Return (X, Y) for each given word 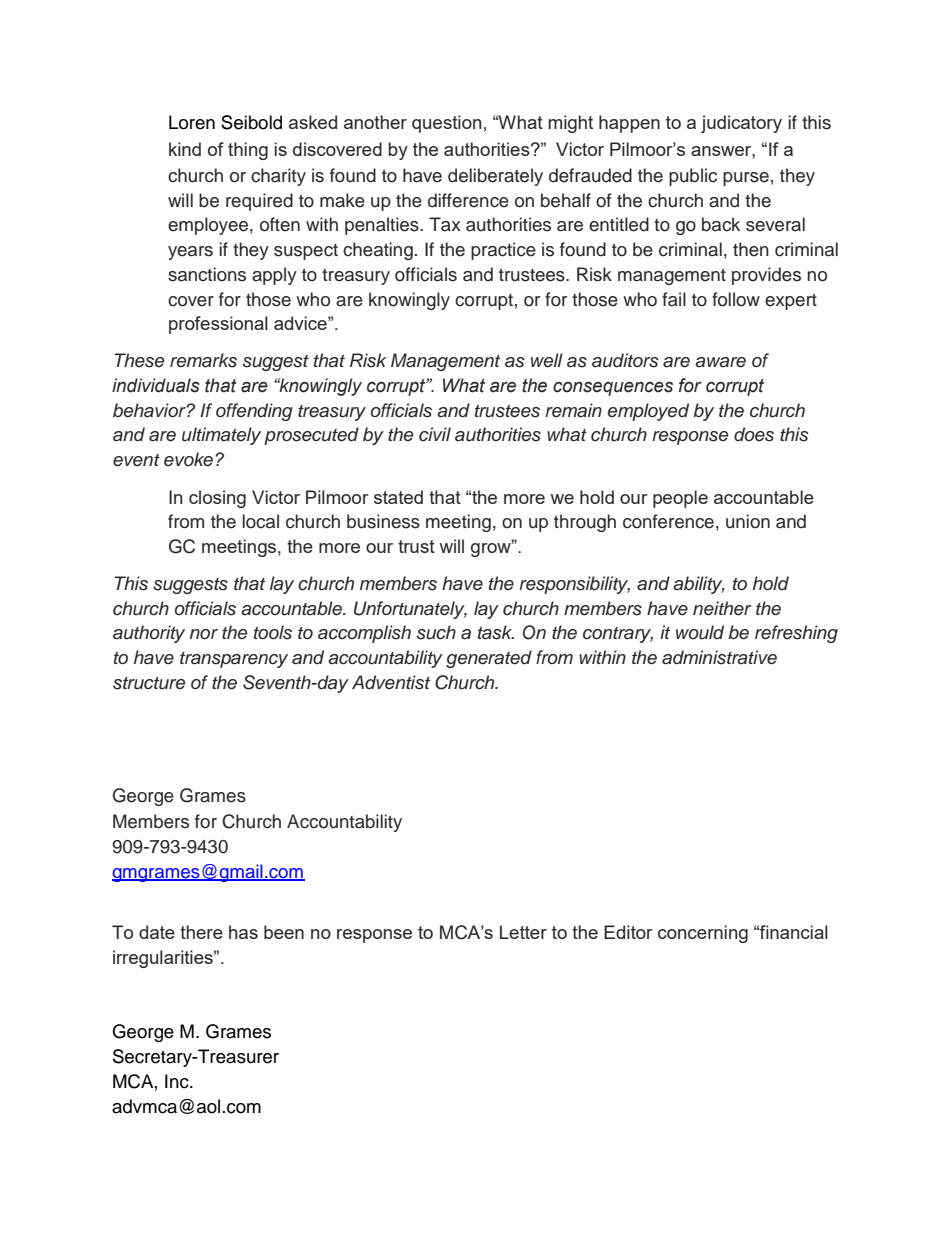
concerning (703, 934)
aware (720, 362)
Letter (523, 932)
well (547, 360)
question (446, 124)
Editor (628, 932)
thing (248, 151)
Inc (178, 1081)
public (693, 177)
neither (722, 608)
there (201, 932)
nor (204, 634)
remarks (203, 360)
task (496, 632)
